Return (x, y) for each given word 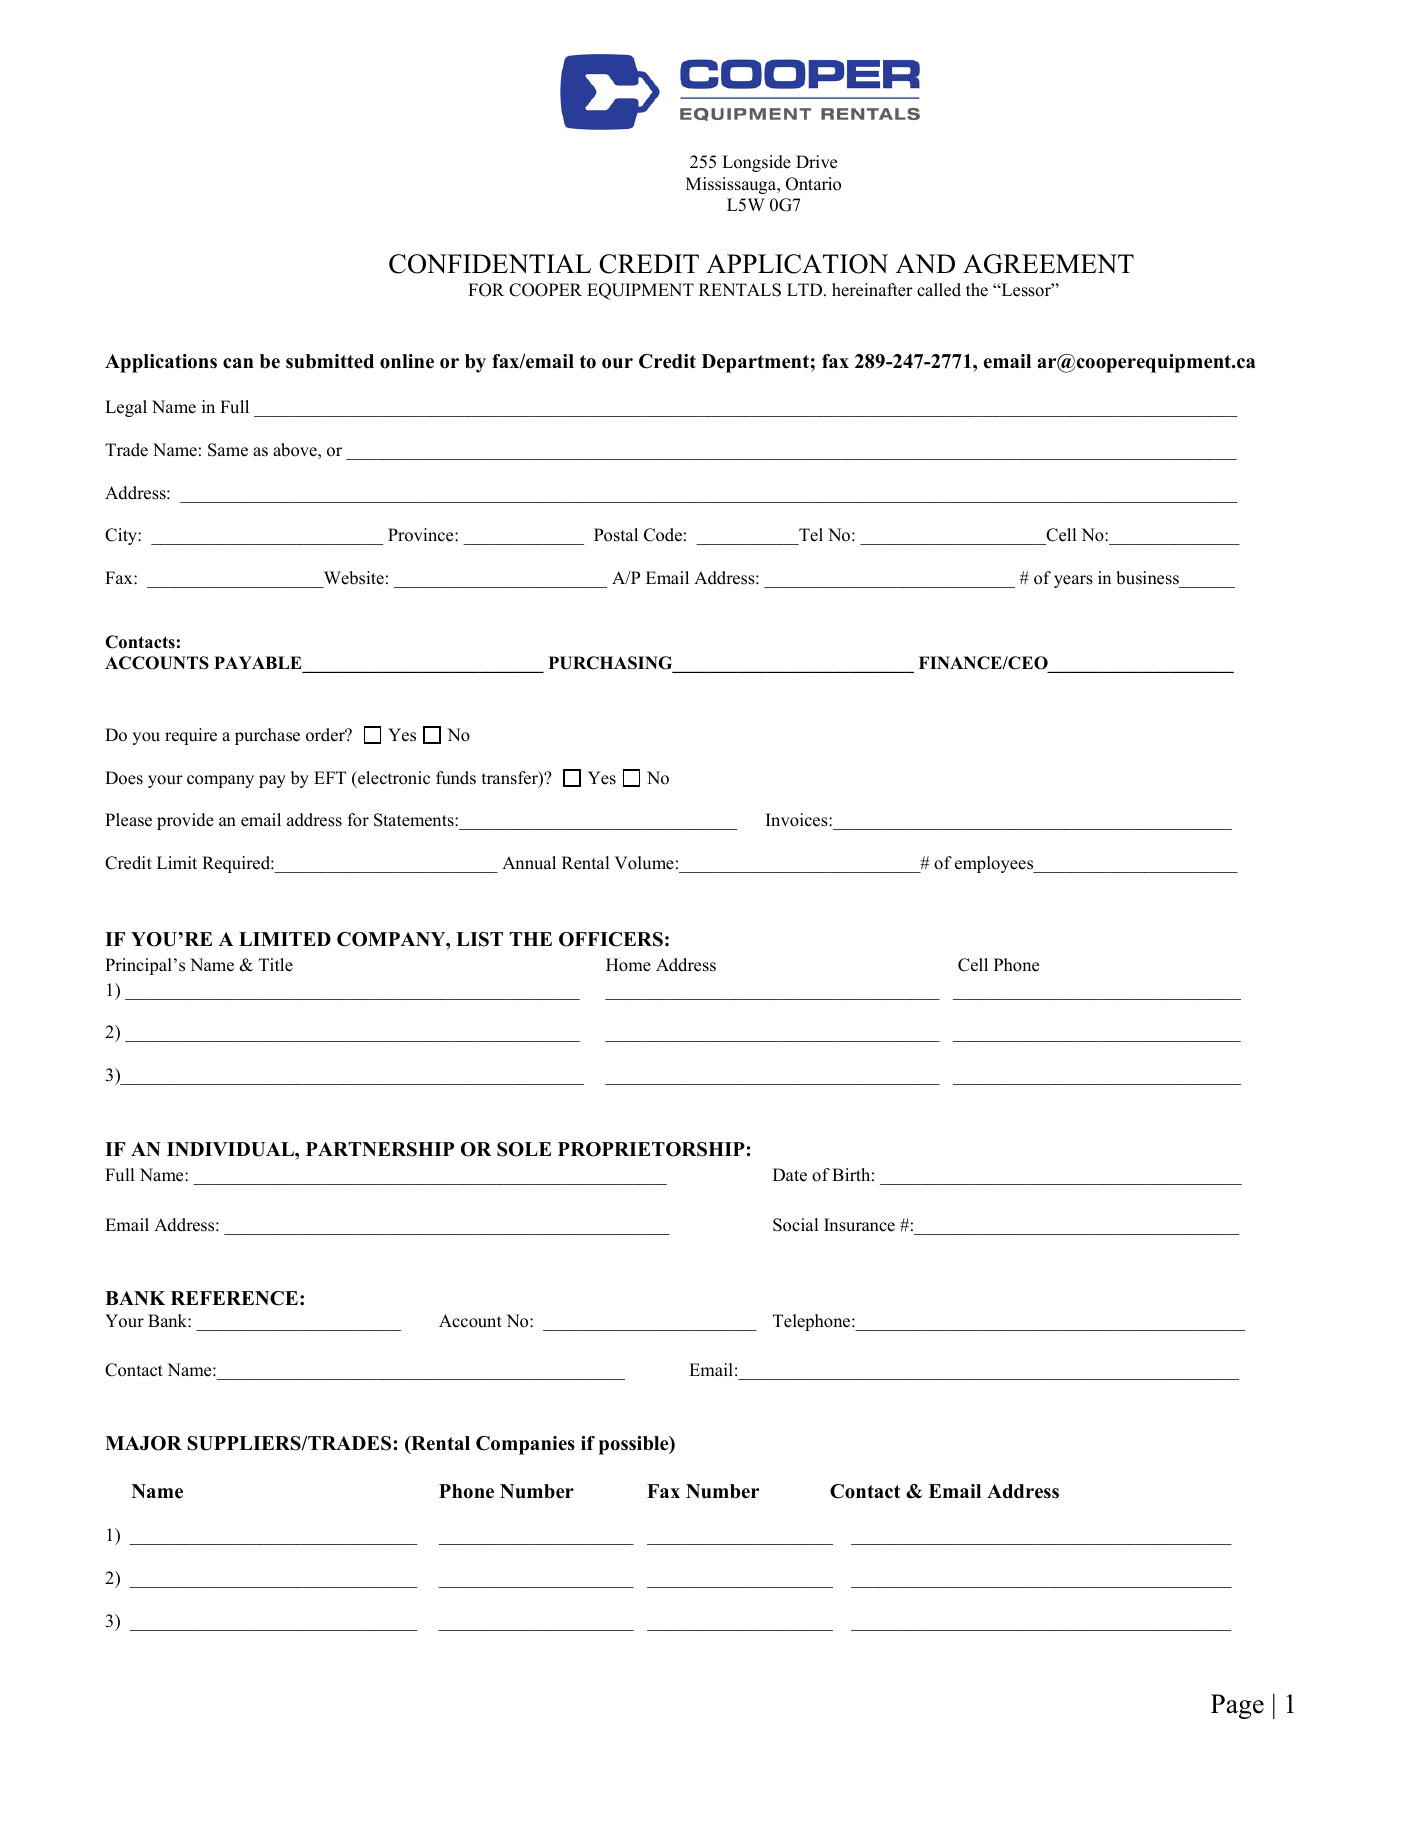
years (1073, 581)
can (238, 363)
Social (795, 1225)
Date (790, 1175)
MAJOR (143, 1443)
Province (422, 535)
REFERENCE (234, 1298)
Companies (525, 1445)
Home (628, 965)
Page (1237, 1706)
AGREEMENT (1048, 264)
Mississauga (732, 185)
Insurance (859, 1225)
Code (663, 535)
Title (276, 965)
